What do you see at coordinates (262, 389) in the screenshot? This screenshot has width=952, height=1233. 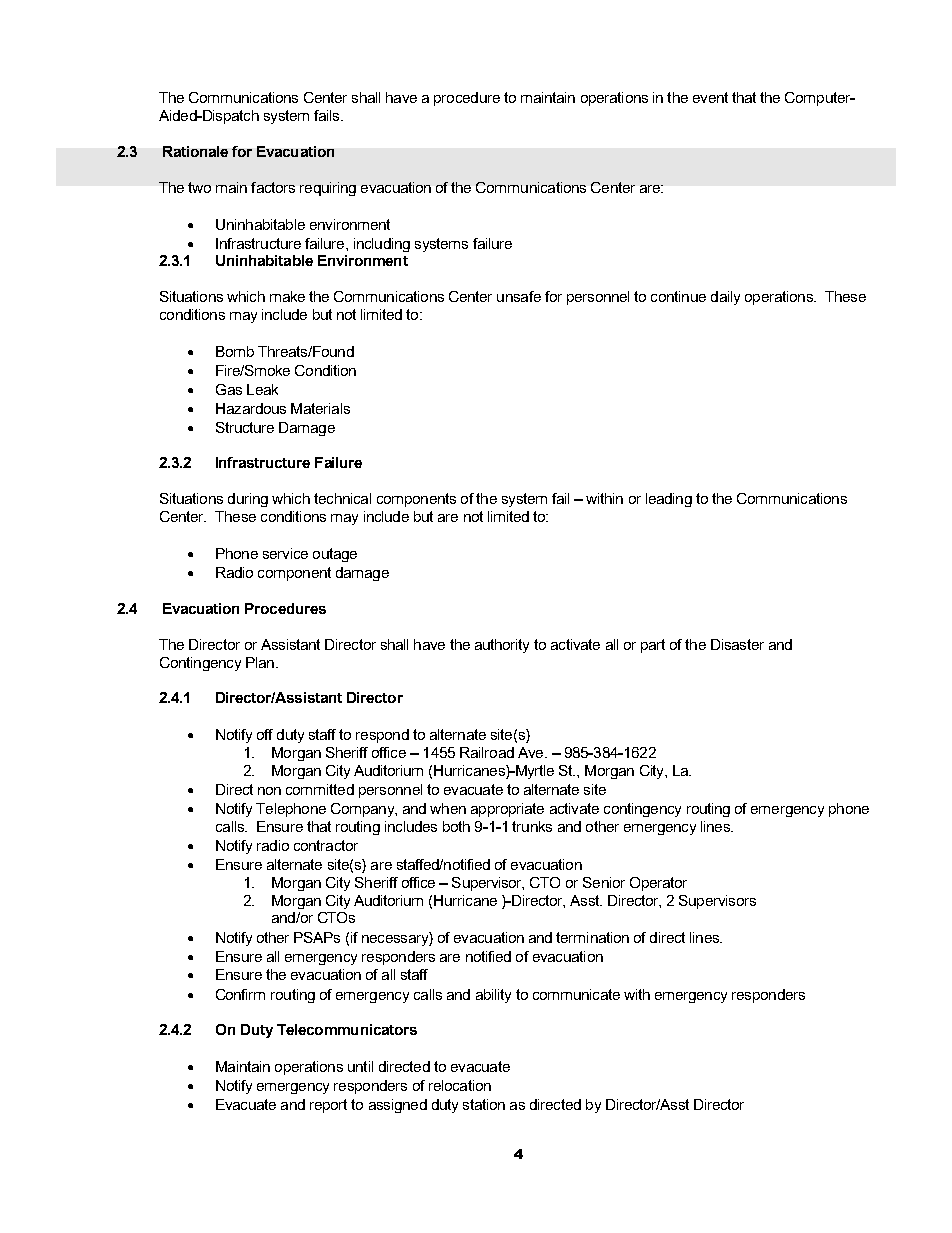 I see `Leak` at bounding box center [262, 389].
